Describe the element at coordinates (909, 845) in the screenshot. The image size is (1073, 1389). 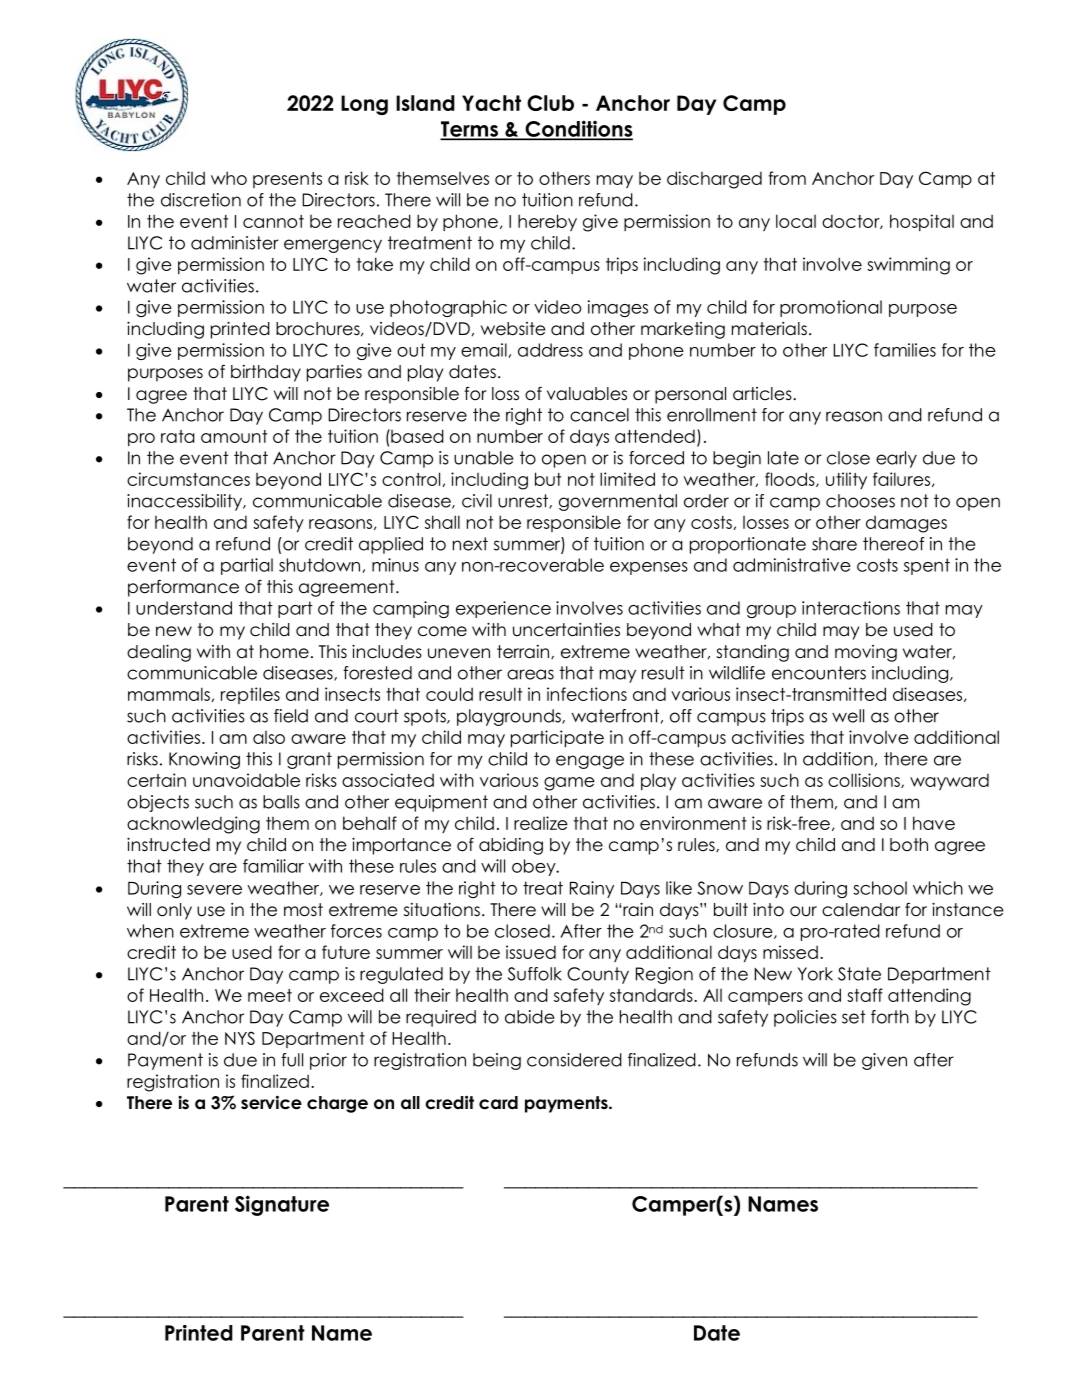
I see `both` at that location.
